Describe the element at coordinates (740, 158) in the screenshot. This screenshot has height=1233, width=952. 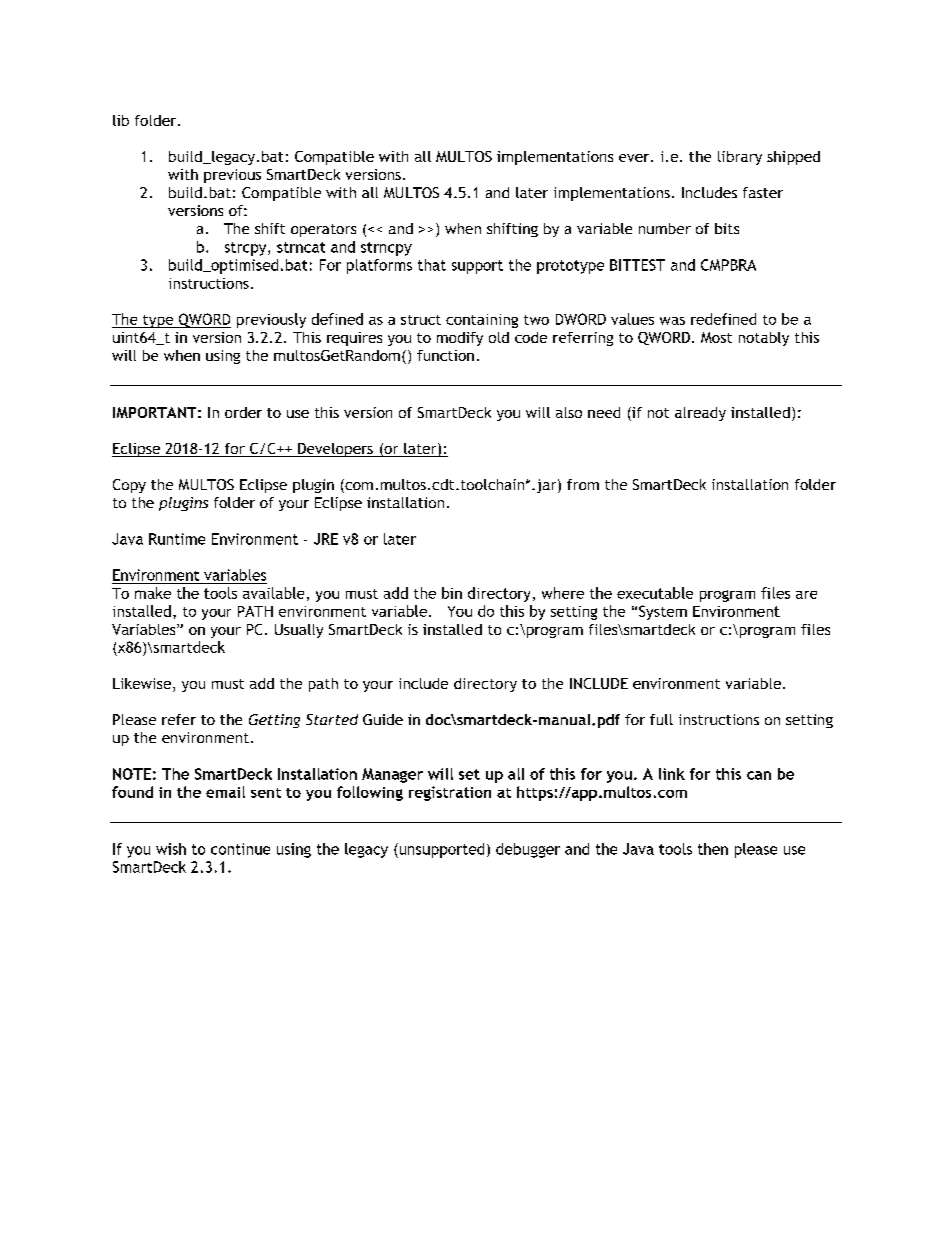
I see `library` at that location.
